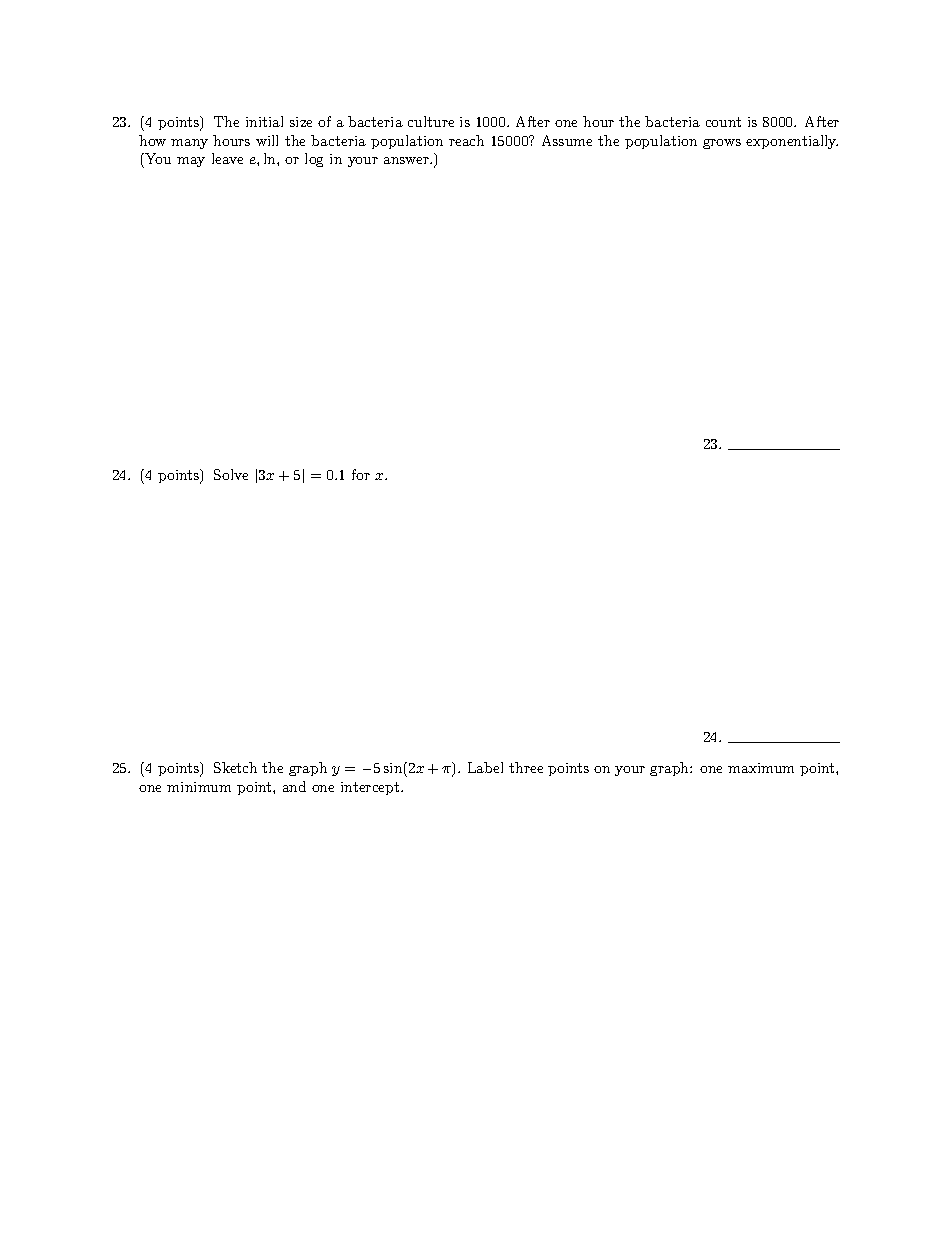 This image has width=952, height=1233. Describe the element at coordinates (761, 768) in the image. I see `maximum` at that location.
